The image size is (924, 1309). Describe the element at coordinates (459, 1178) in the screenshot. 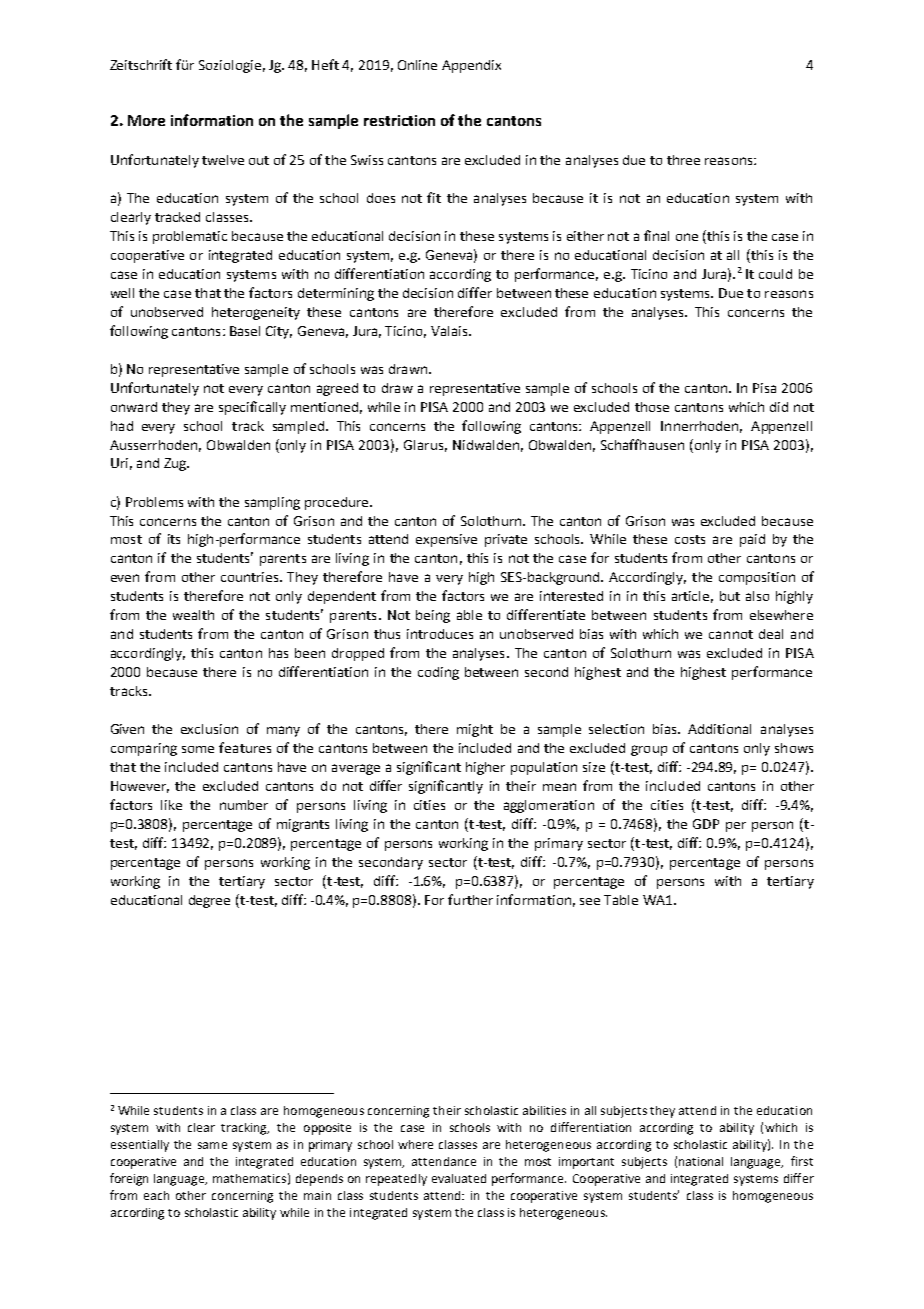

I see `evaluated` at that location.
